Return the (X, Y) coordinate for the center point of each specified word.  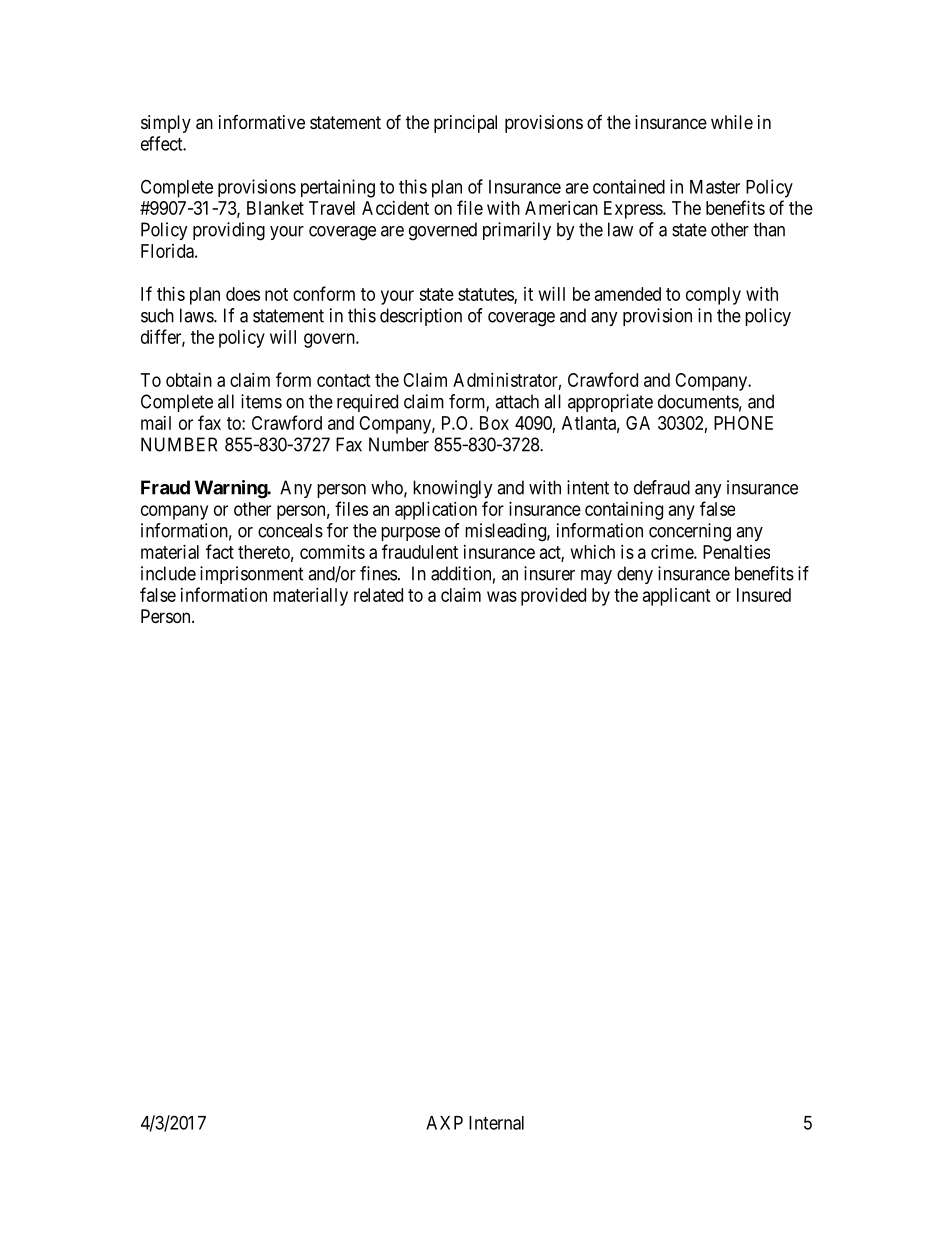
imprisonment (252, 575)
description (421, 317)
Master (715, 187)
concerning (690, 532)
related (378, 595)
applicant (677, 597)
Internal (496, 1123)
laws (197, 315)
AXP (444, 1123)
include (168, 573)
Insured (764, 595)
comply (713, 296)
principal (465, 124)
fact (220, 551)
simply (166, 124)
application (436, 511)
